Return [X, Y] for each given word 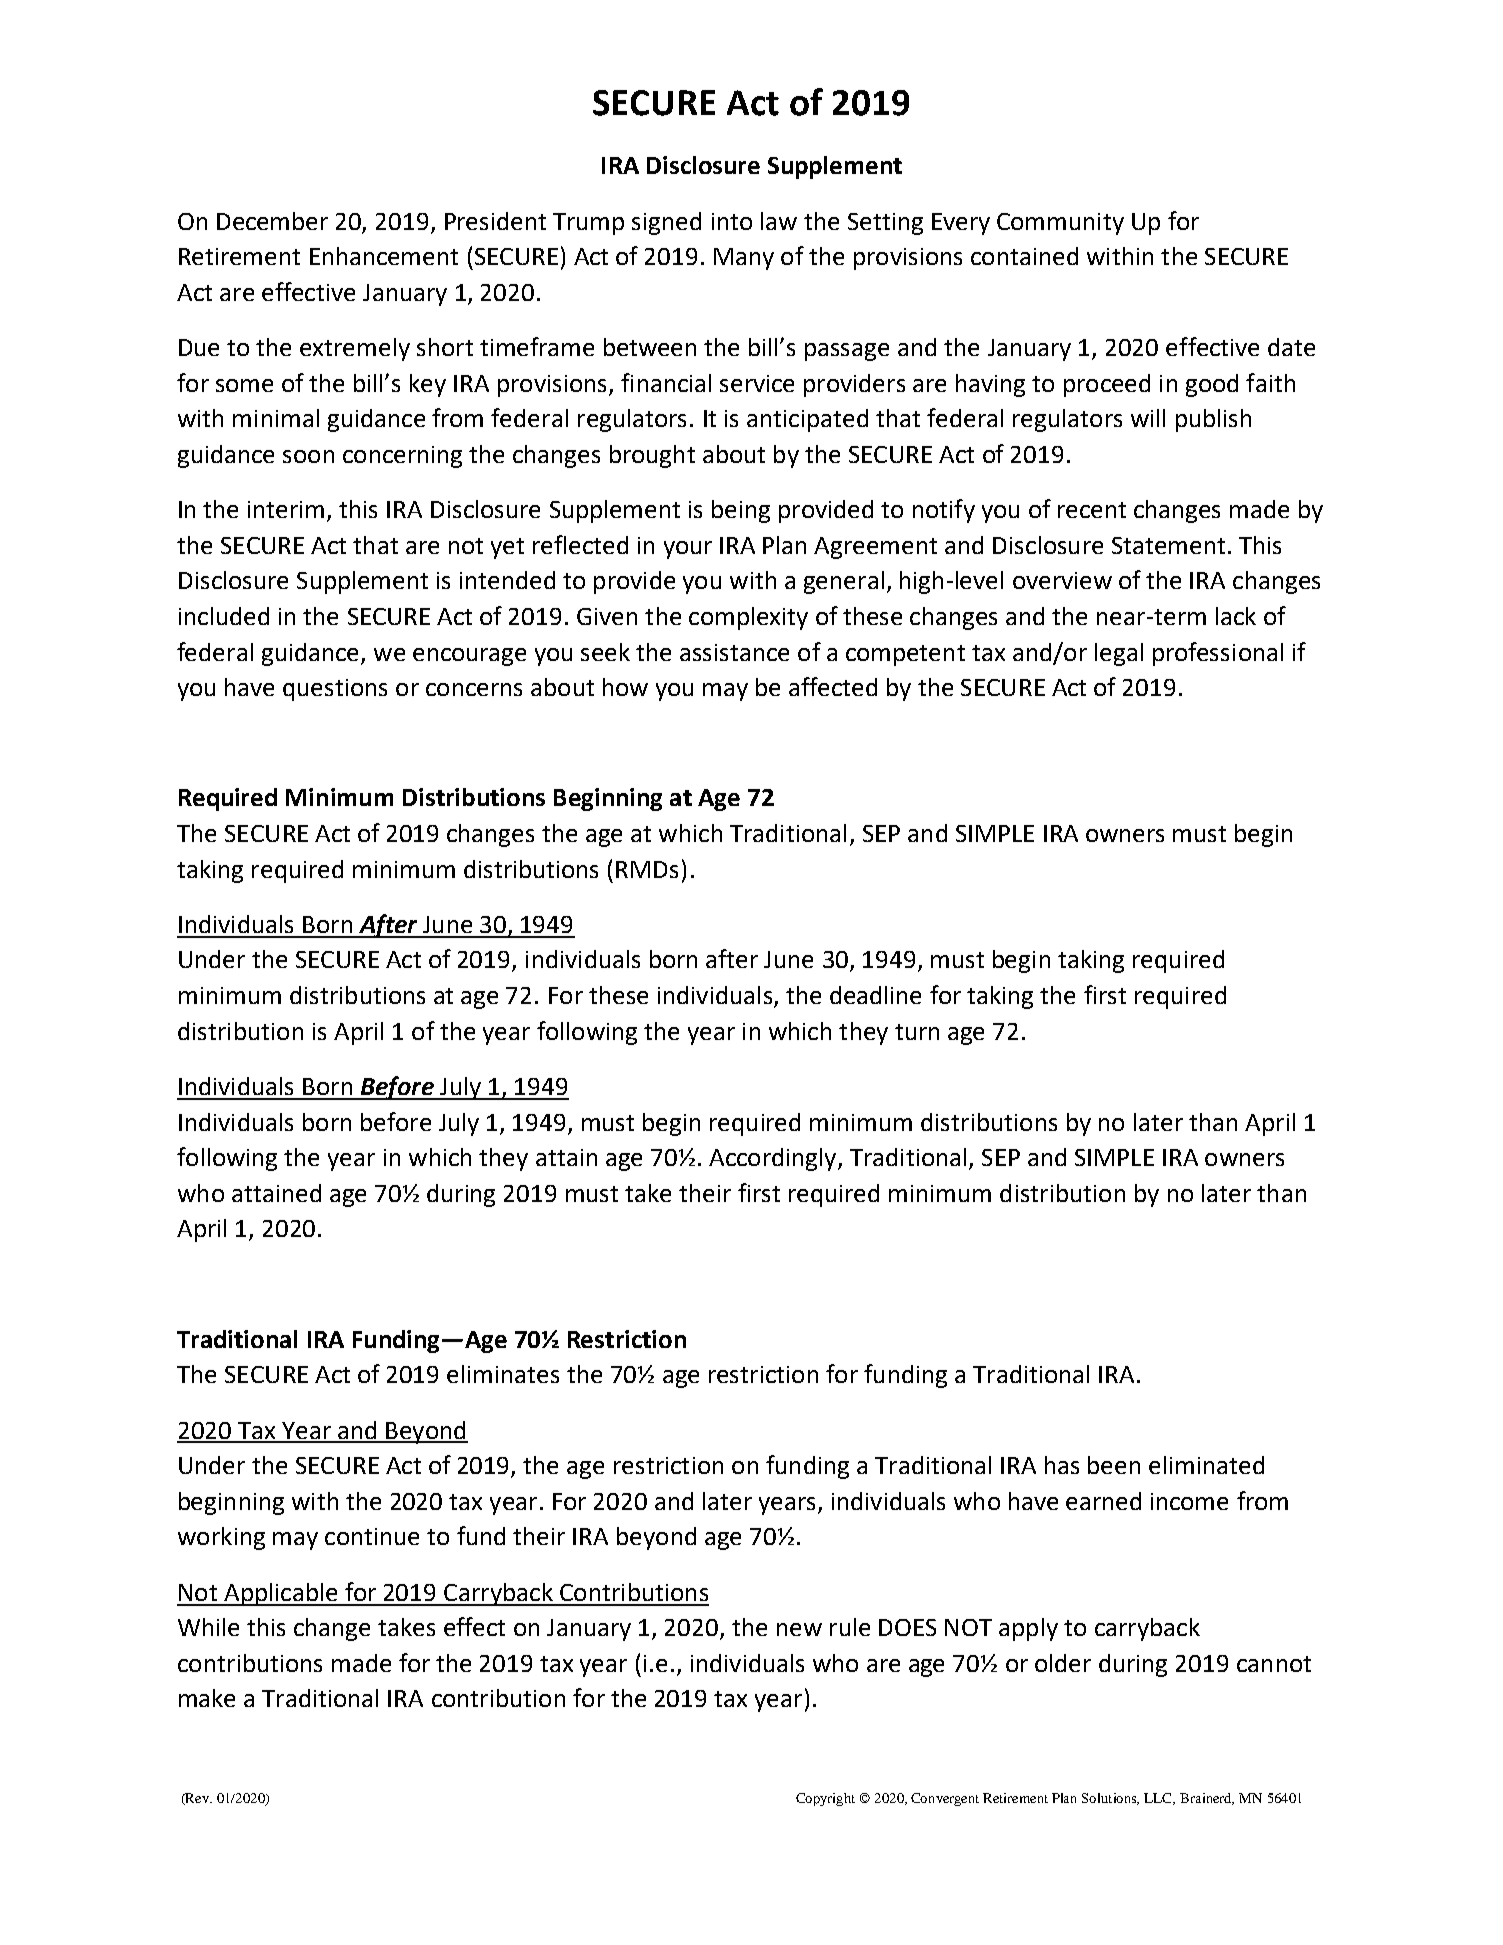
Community [1060, 224]
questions [335, 690]
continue [372, 1536]
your [688, 550]
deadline [875, 995]
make [207, 1698]
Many [744, 259]
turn [917, 1032]
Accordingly [772, 1159]
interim [286, 509]
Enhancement [384, 256]
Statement [1168, 545]
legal [1119, 654]
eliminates [503, 1374]
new [799, 1629]
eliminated [1206, 1465]
